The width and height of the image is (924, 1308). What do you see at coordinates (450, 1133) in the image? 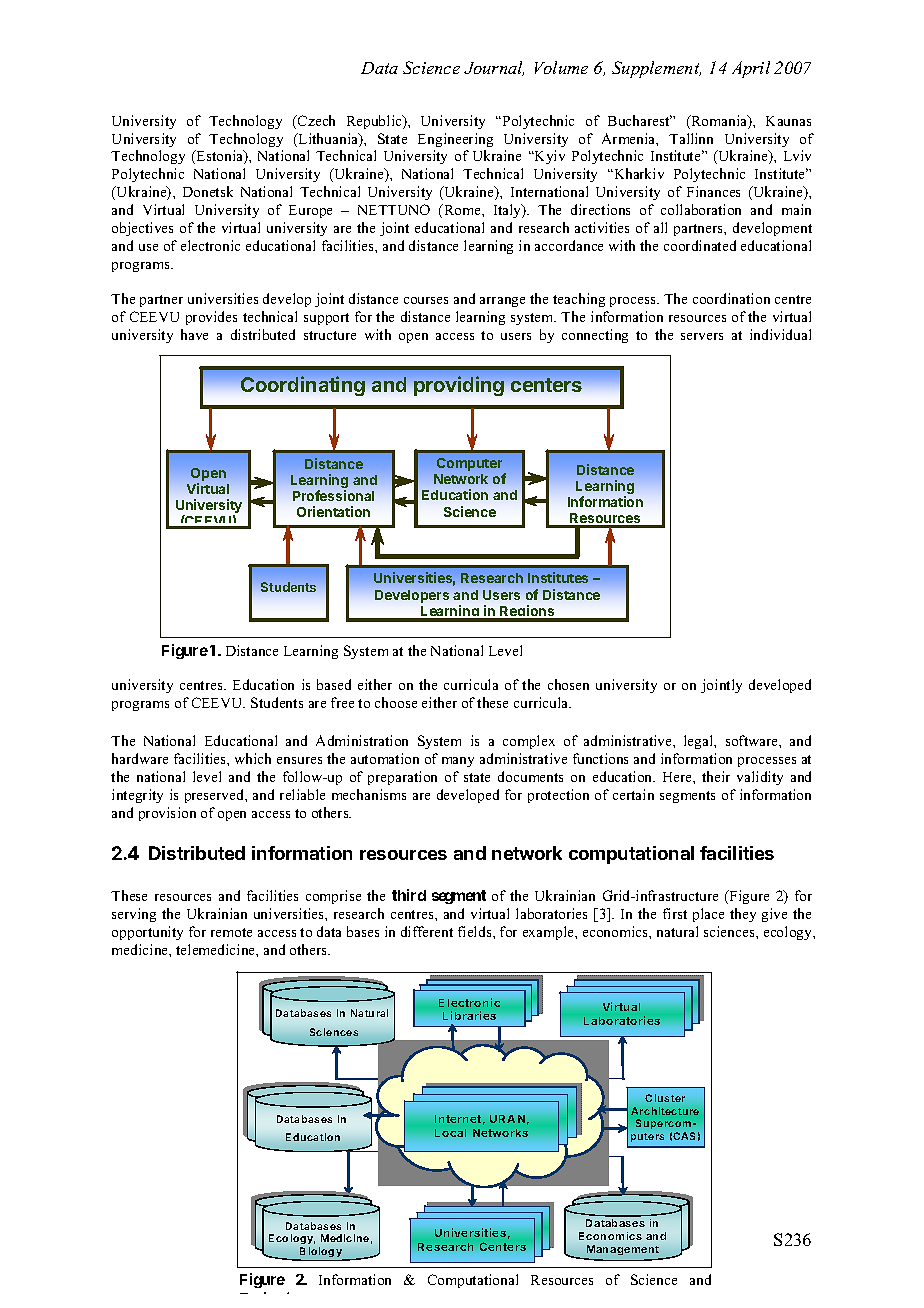
I see `Local` at bounding box center [450, 1133].
